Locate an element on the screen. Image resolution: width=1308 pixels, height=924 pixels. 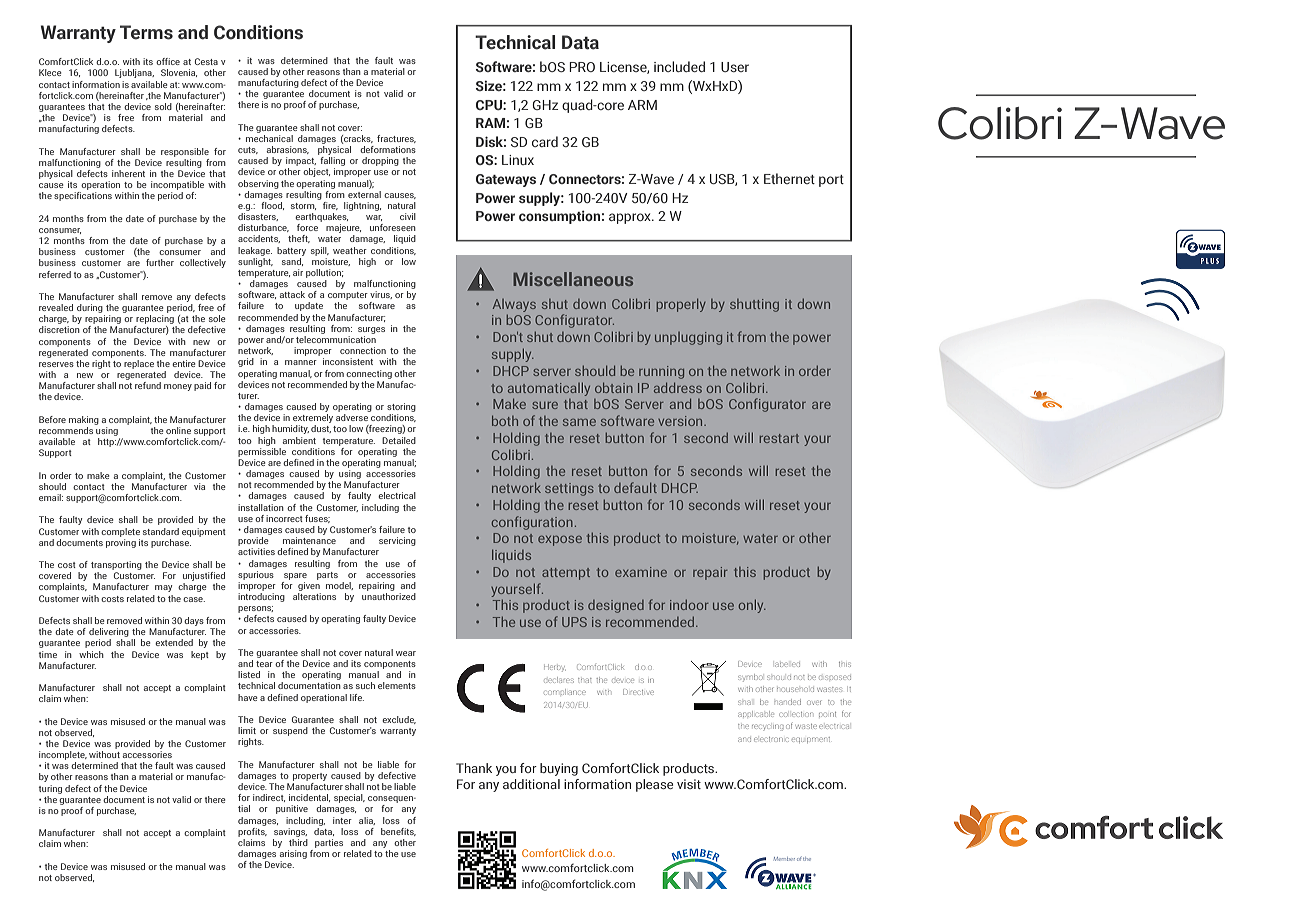
alia is located at coordinates (367, 821).
